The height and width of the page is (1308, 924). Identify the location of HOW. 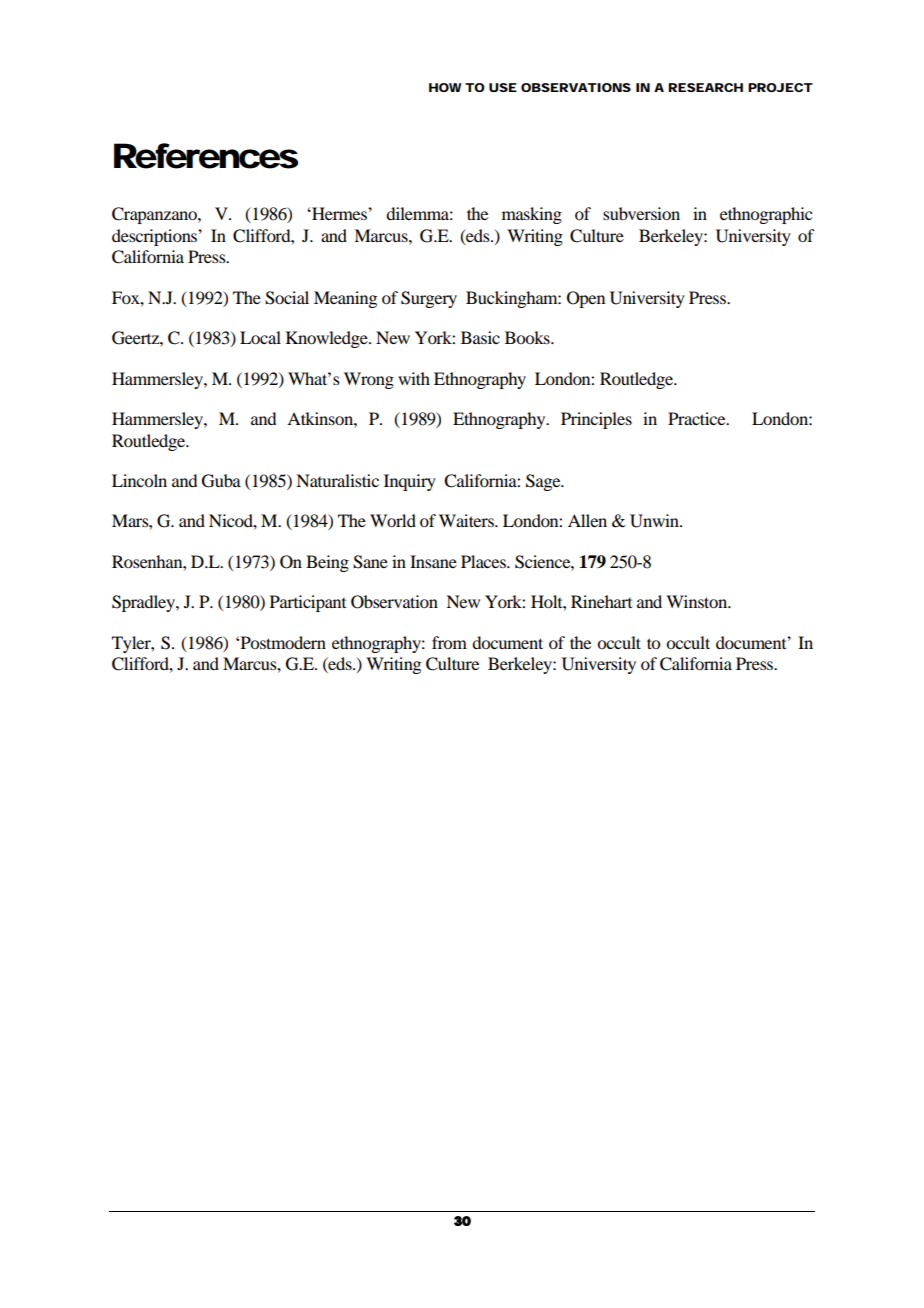
(445, 87).
